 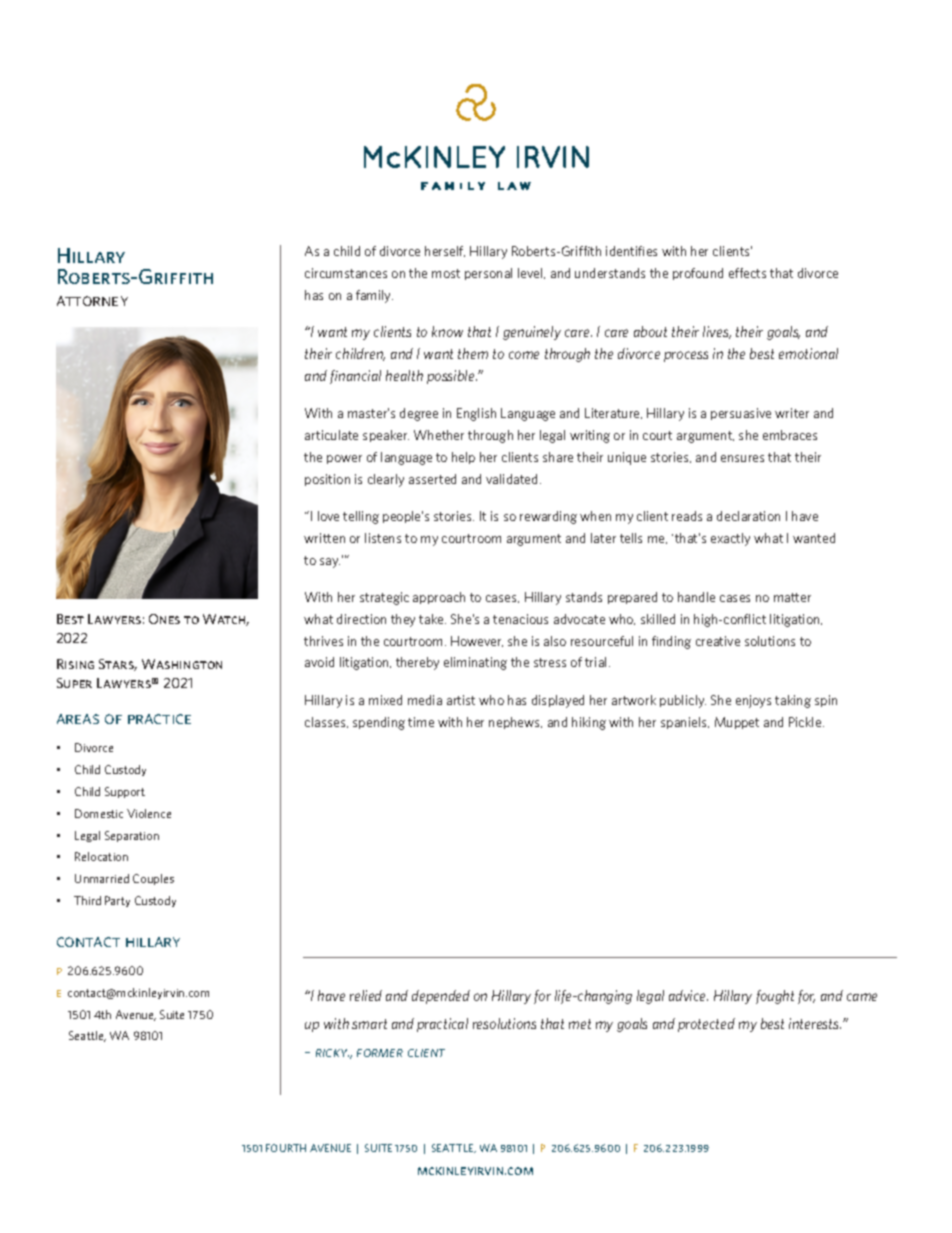 I want to click on Separation, so click(x=132, y=836).
